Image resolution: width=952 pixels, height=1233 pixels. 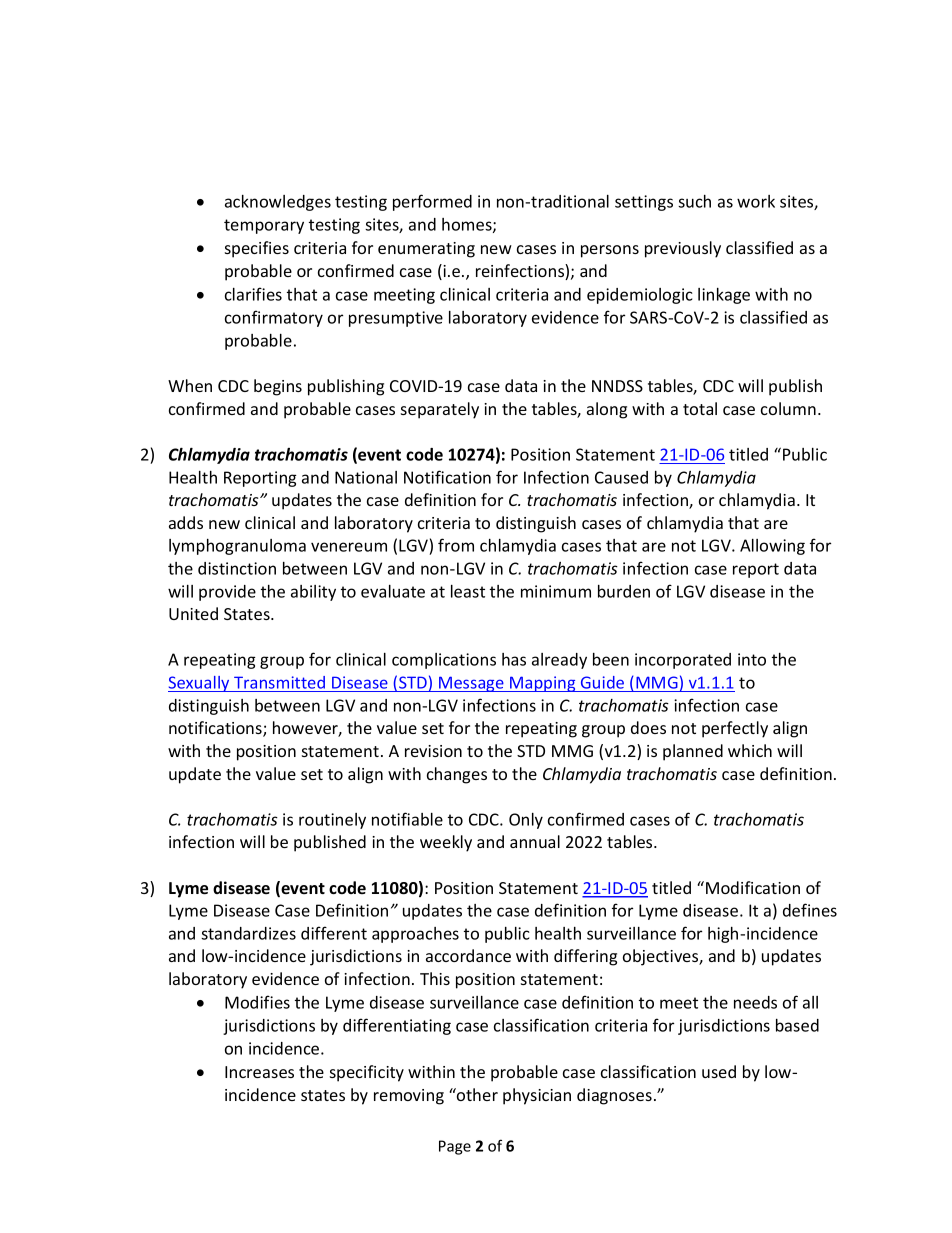 I want to click on other, so click(x=476, y=1094).
